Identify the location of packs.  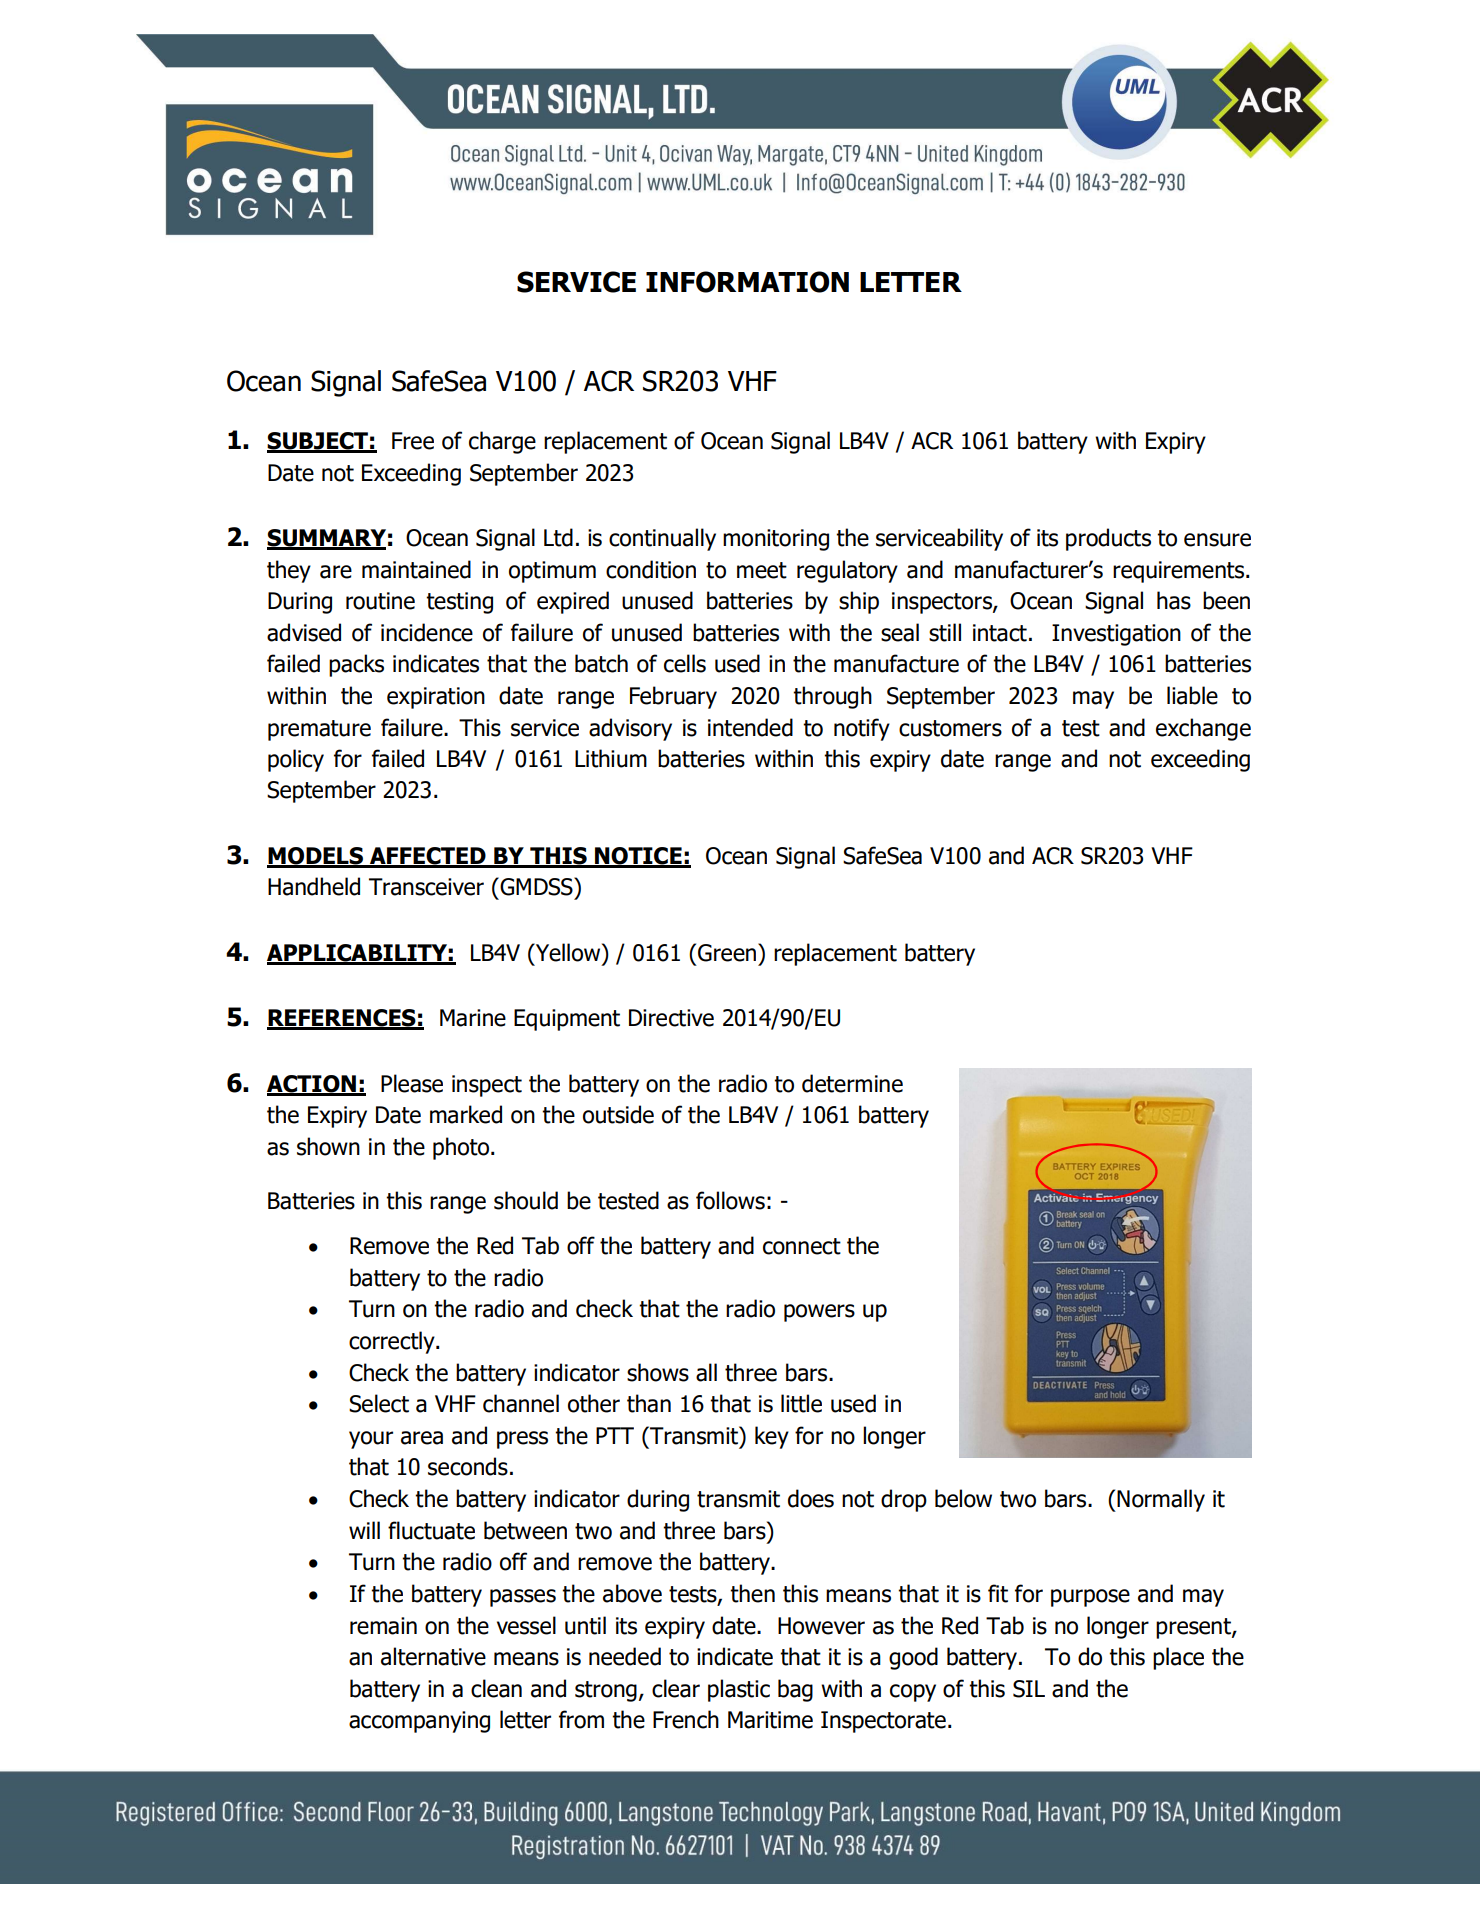
(356, 665).
